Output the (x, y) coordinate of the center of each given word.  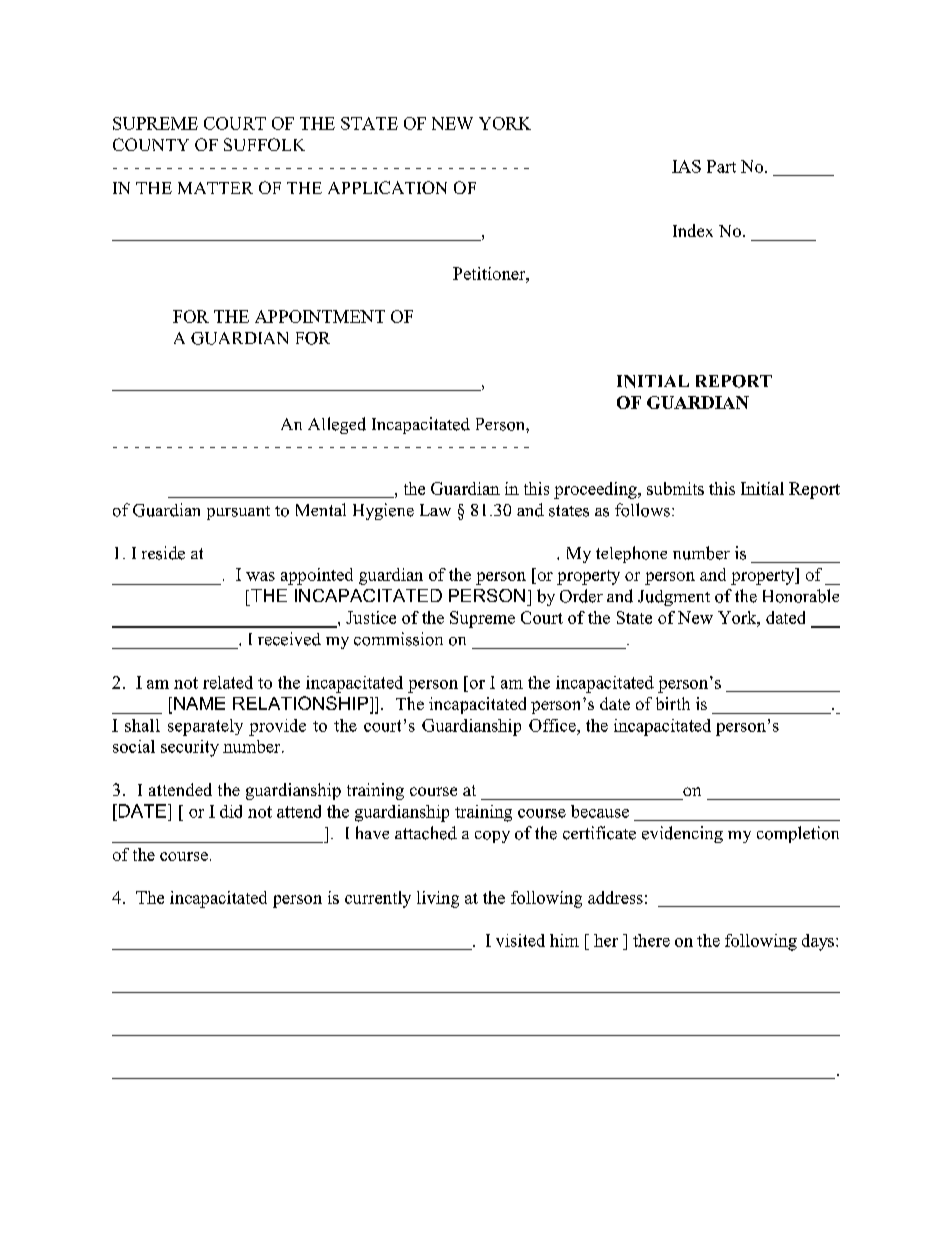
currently (378, 899)
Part (721, 166)
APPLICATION (387, 187)
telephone (631, 554)
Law (435, 510)
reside (163, 553)
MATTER (215, 188)
